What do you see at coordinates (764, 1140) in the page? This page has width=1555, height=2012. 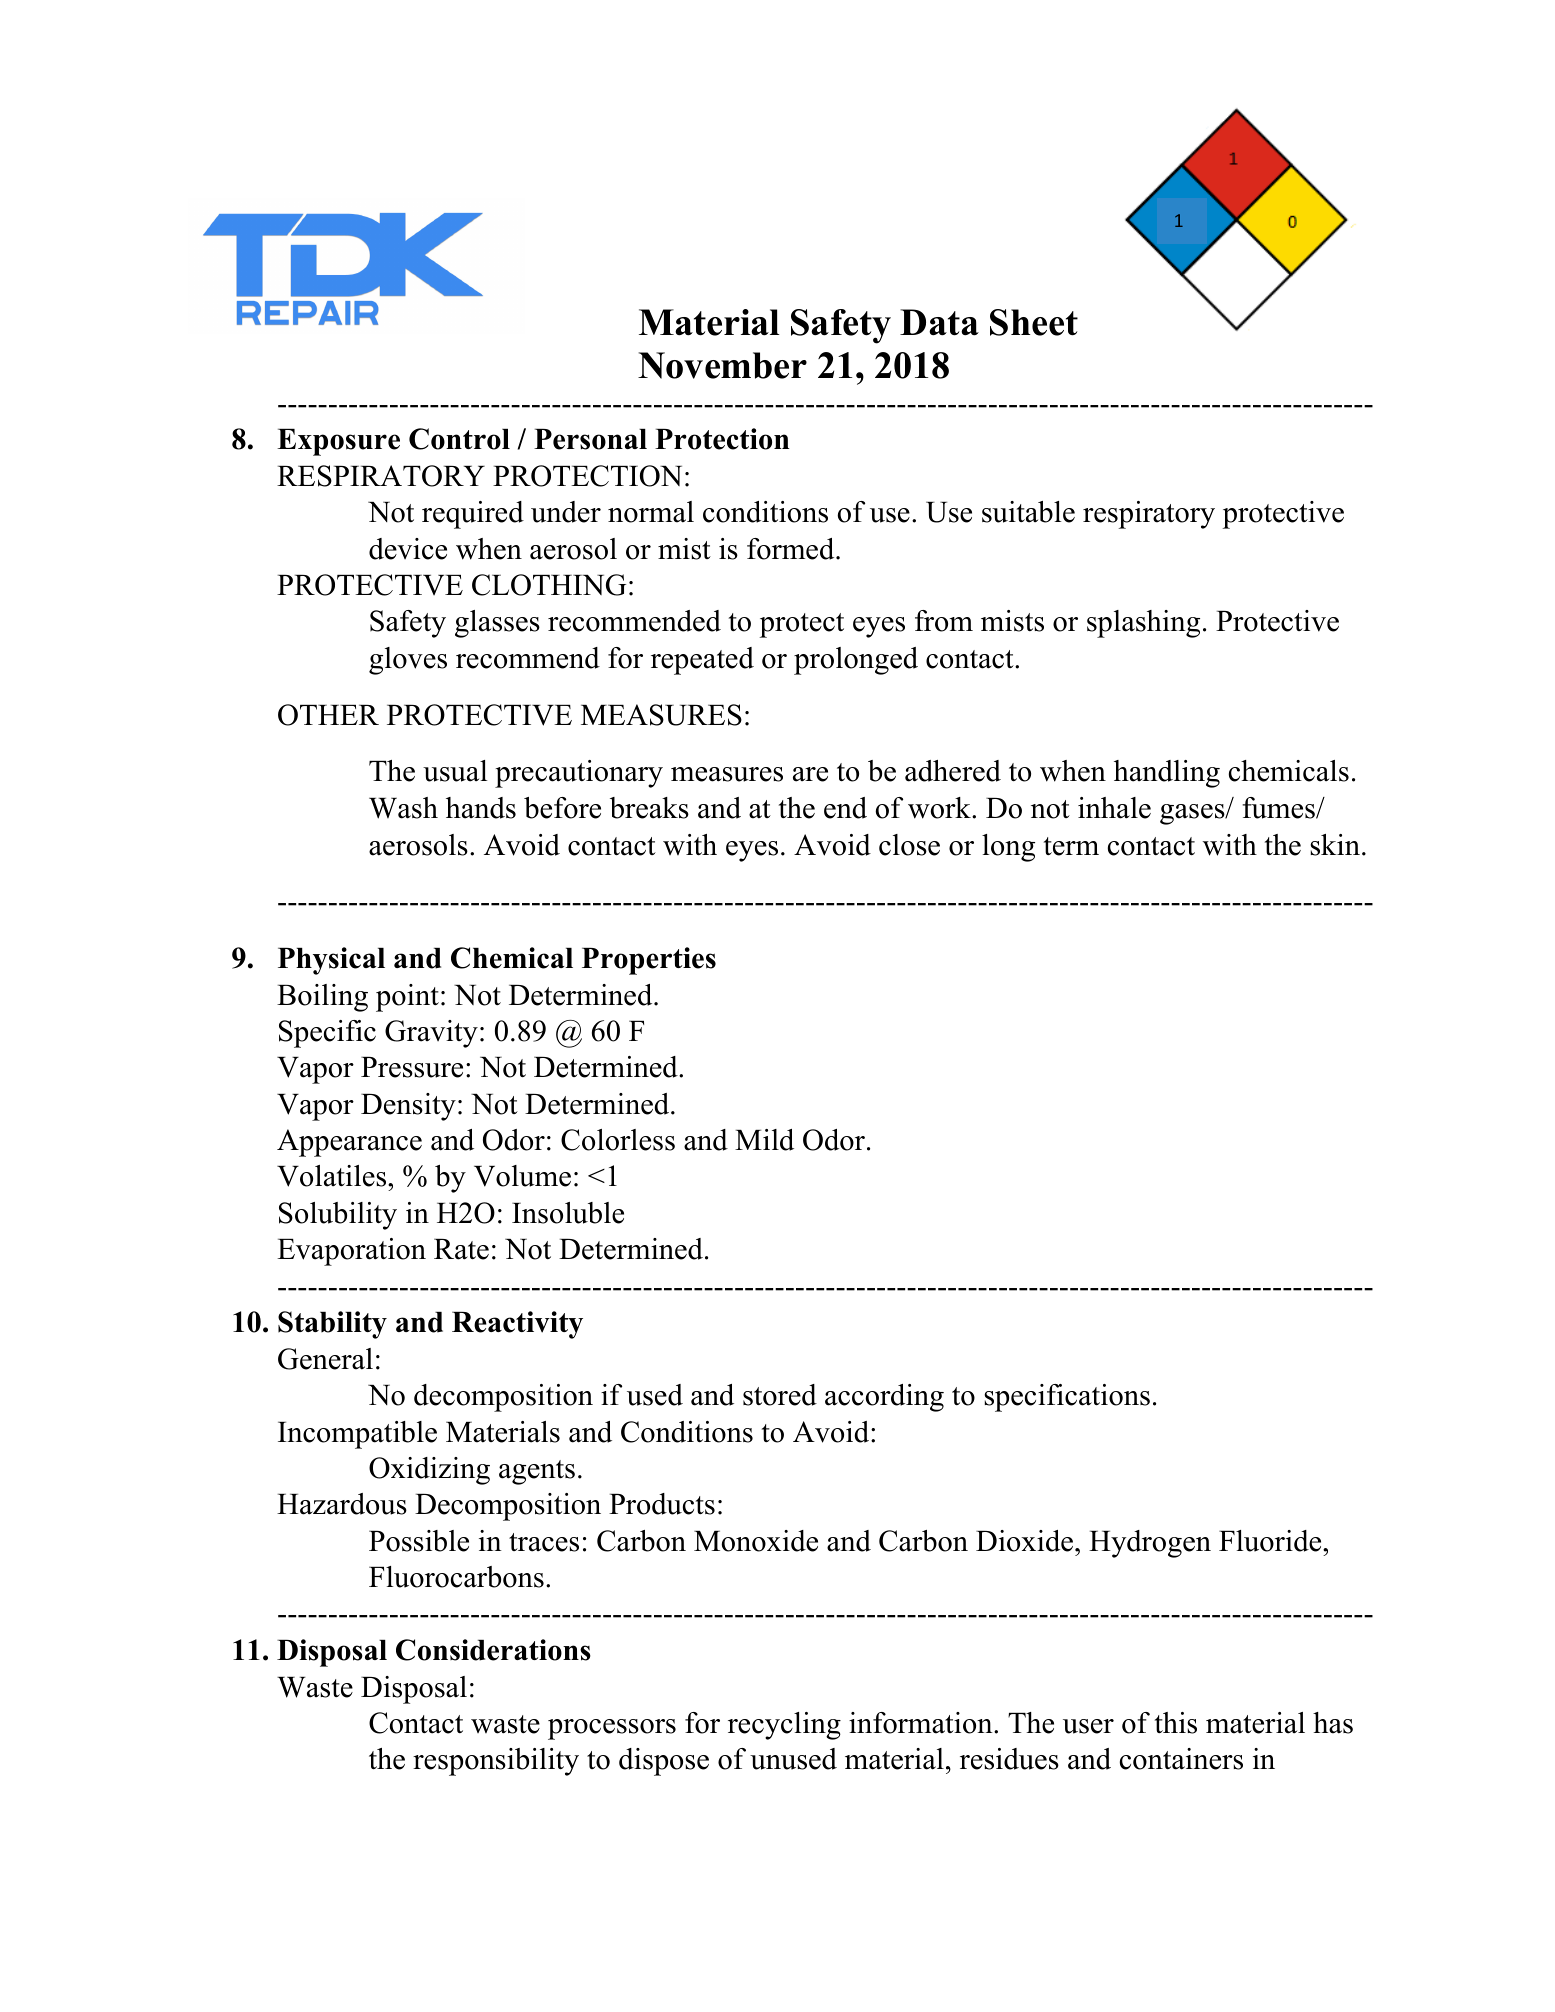 I see `Mild` at bounding box center [764, 1140].
